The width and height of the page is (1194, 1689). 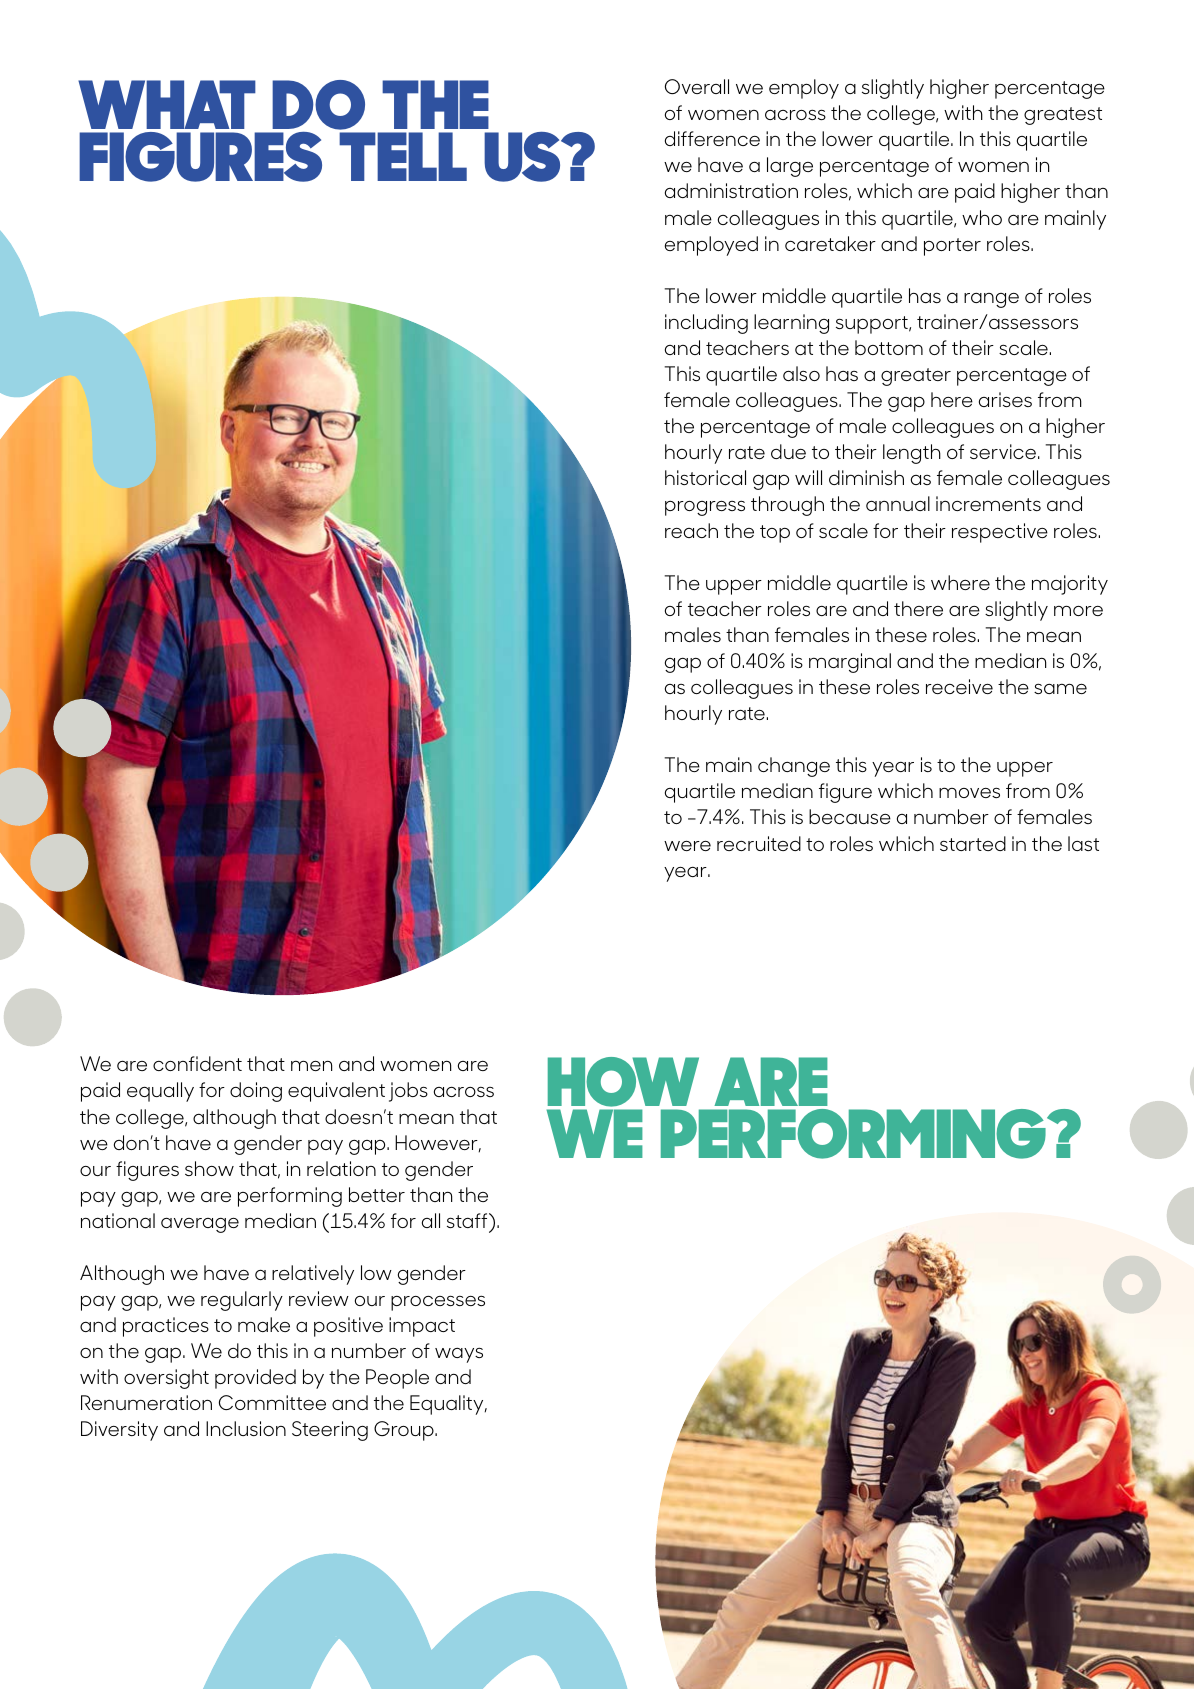 I want to click on ways, so click(x=459, y=1355).
